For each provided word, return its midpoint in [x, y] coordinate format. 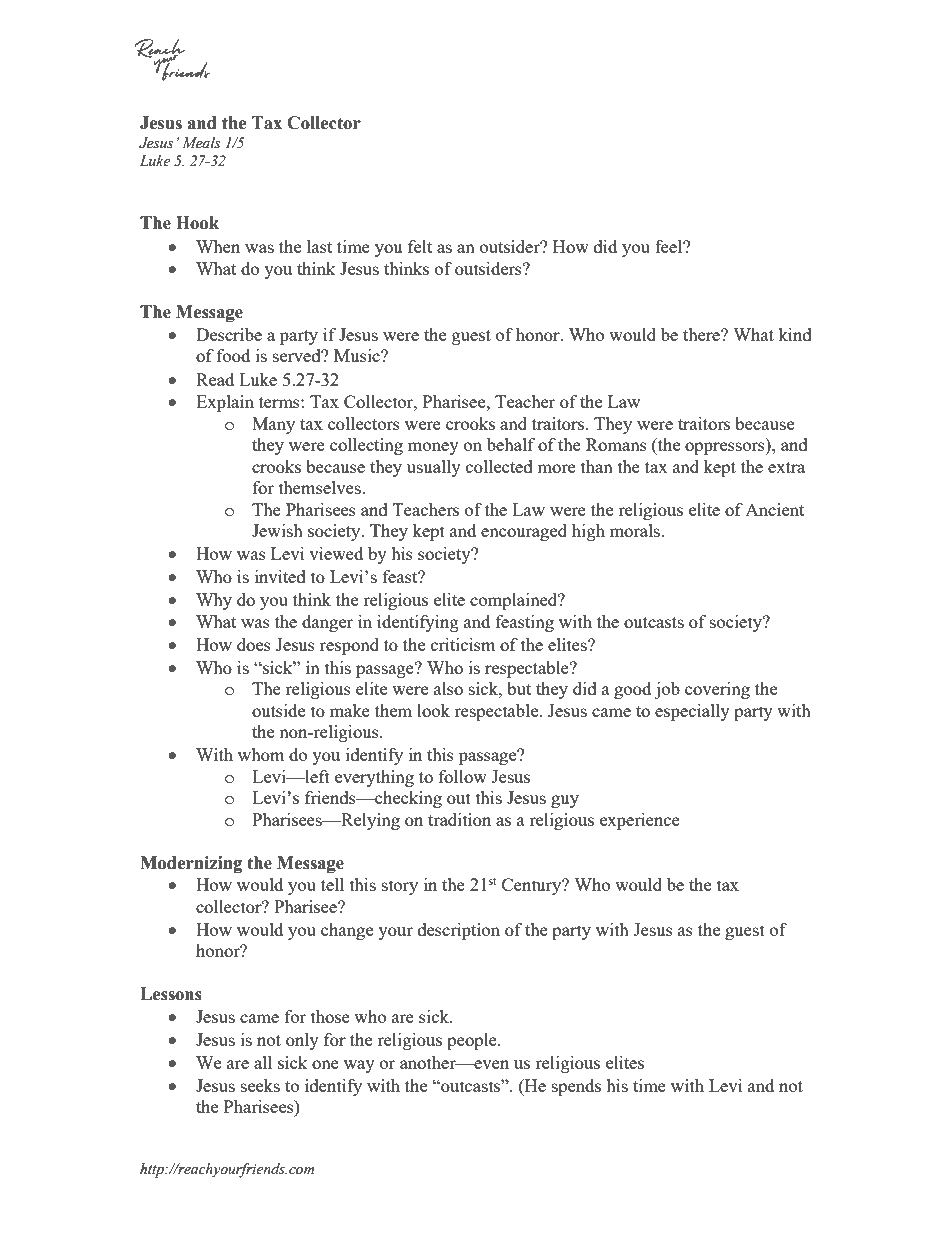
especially [692, 712]
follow [463, 776]
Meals [201, 143]
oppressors [726, 448]
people [473, 1041]
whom [261, 754]
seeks [260, 1085]
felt [420, 246]
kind [795, 334]
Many [273, 425]
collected [499, 466]
